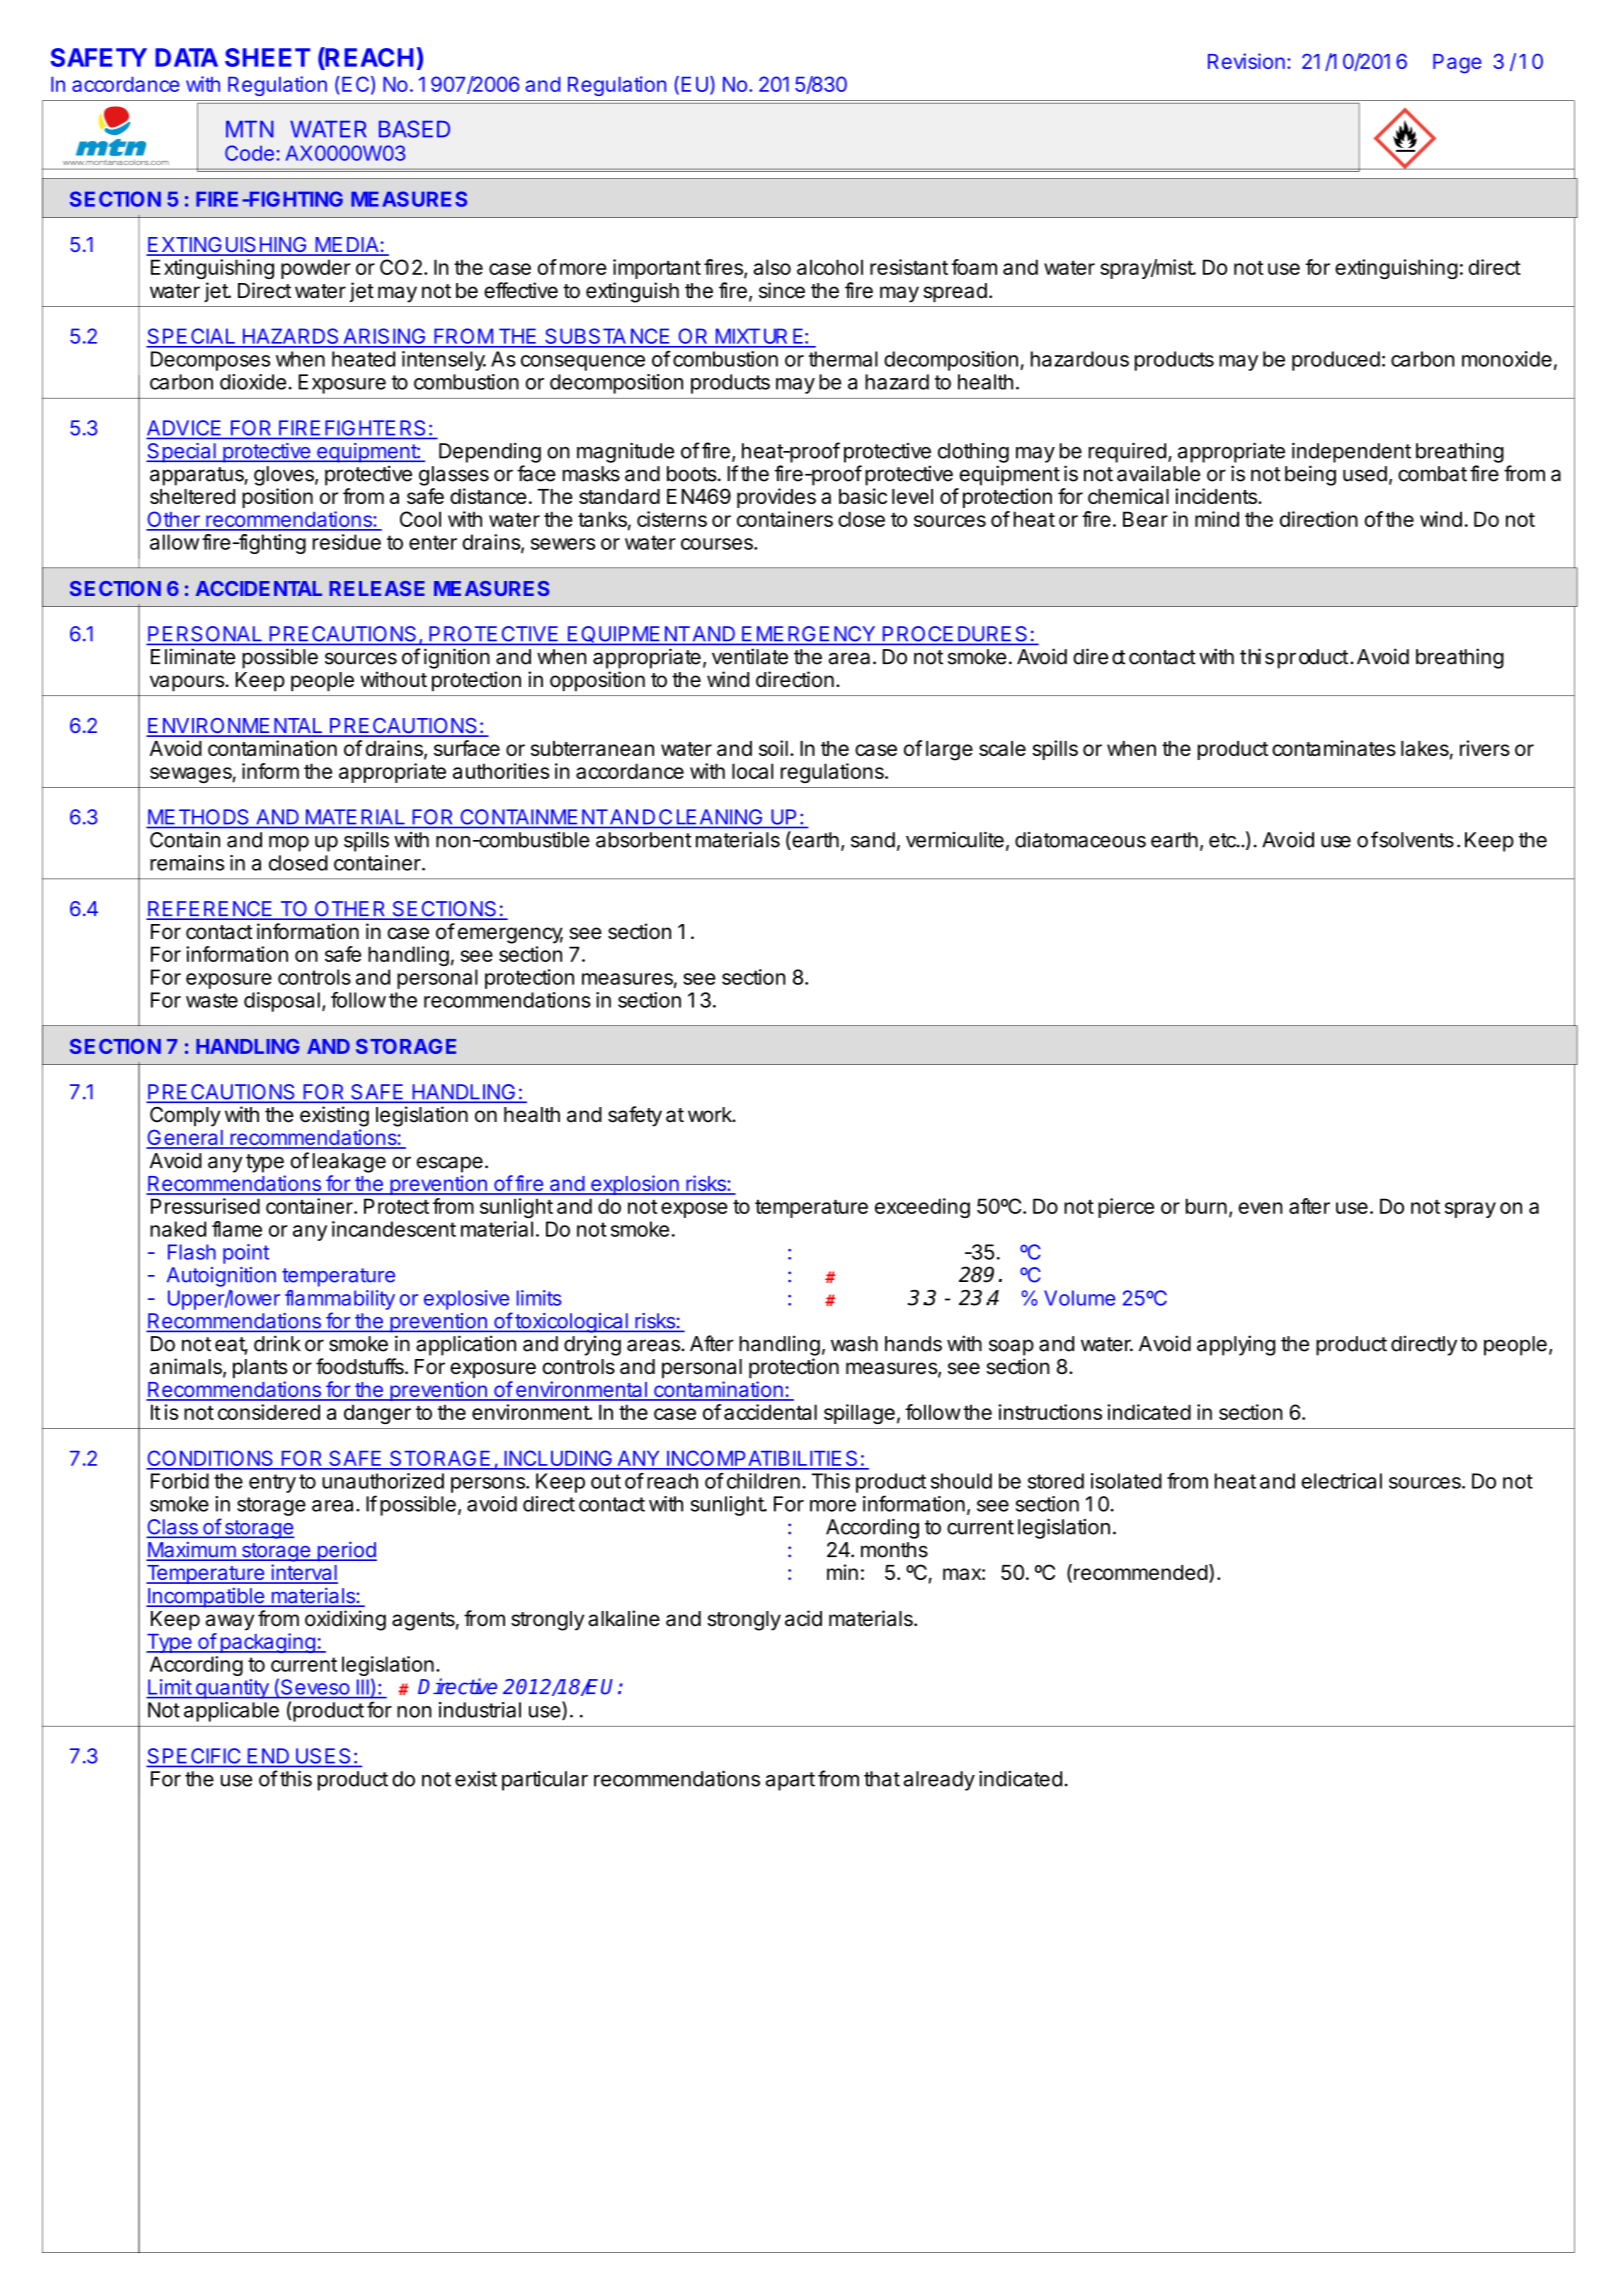  What do you see at coordinates (349, 1163) in the image?
I see `leakage` at bounding box center [349, 1163].
